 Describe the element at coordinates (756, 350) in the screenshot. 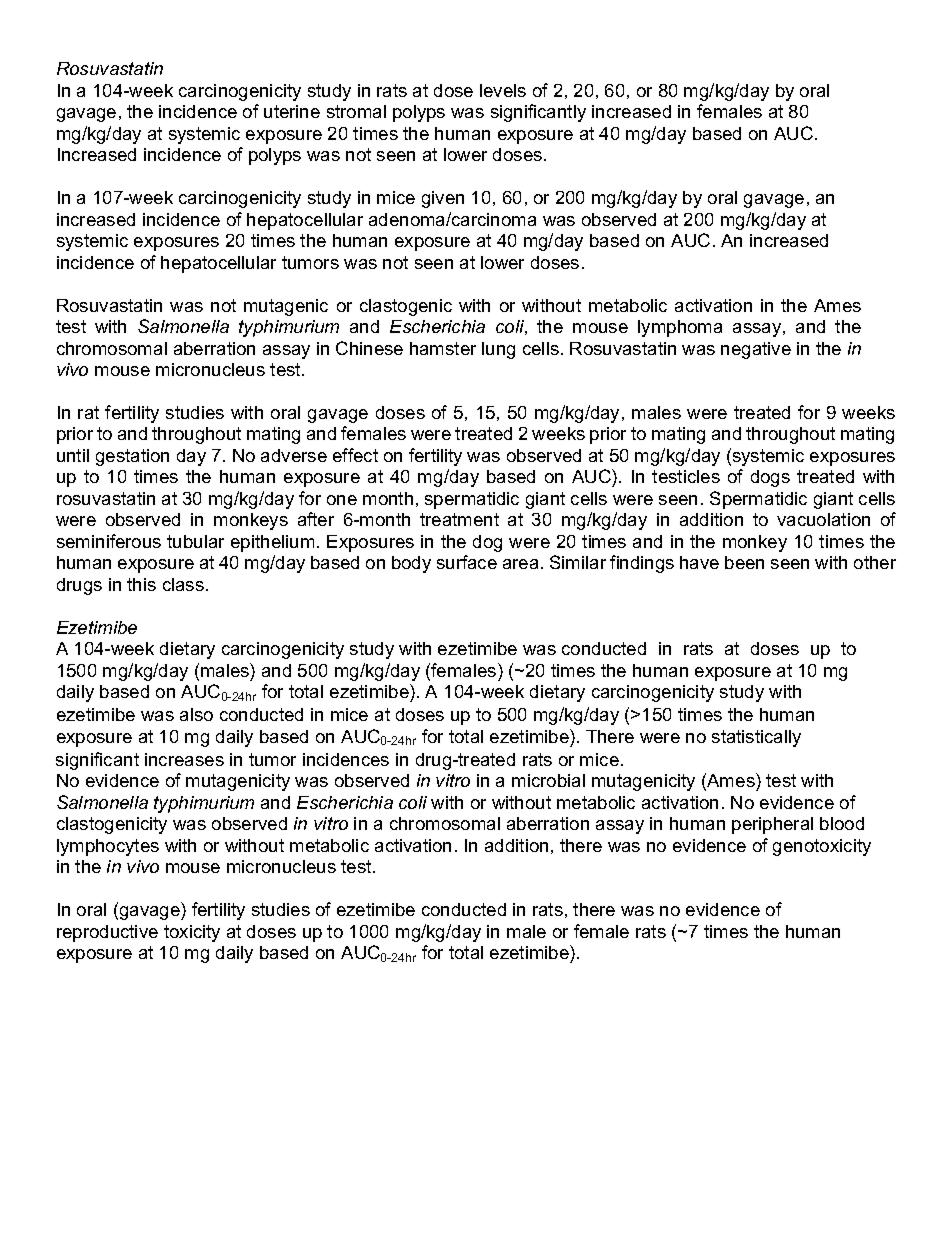

I see `negative` at that location.
